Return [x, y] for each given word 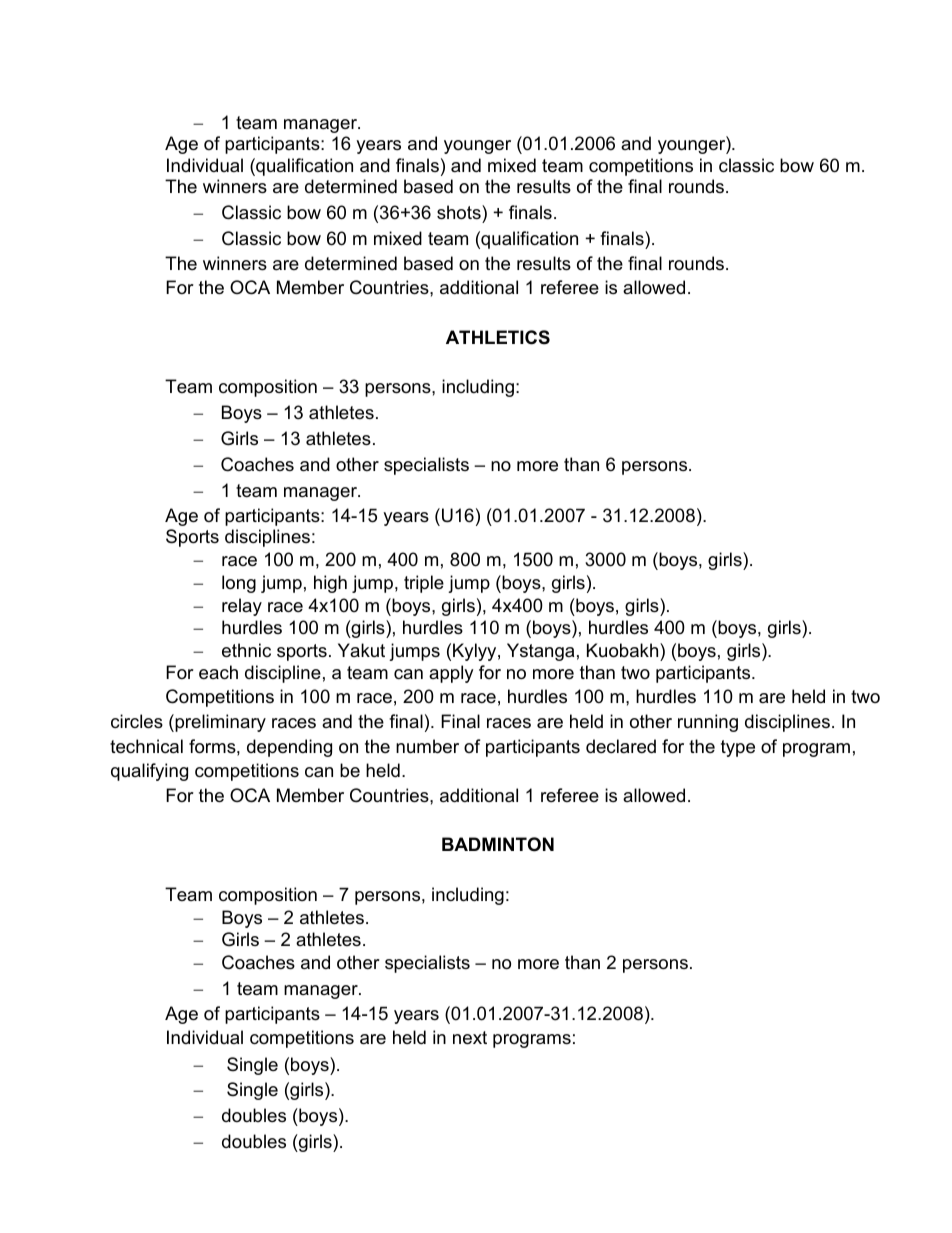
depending [289, 748]
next [470, 1038]
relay [242, 607]
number [427, 746]
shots [460, 212]
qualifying [149, 772]
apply [451, 674]
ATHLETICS [498, 337]
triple [424, 584]
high [330, 584]
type [738, 748]
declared [621, 746]
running [708, 723]
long [239, 584]
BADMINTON [498, 844]
